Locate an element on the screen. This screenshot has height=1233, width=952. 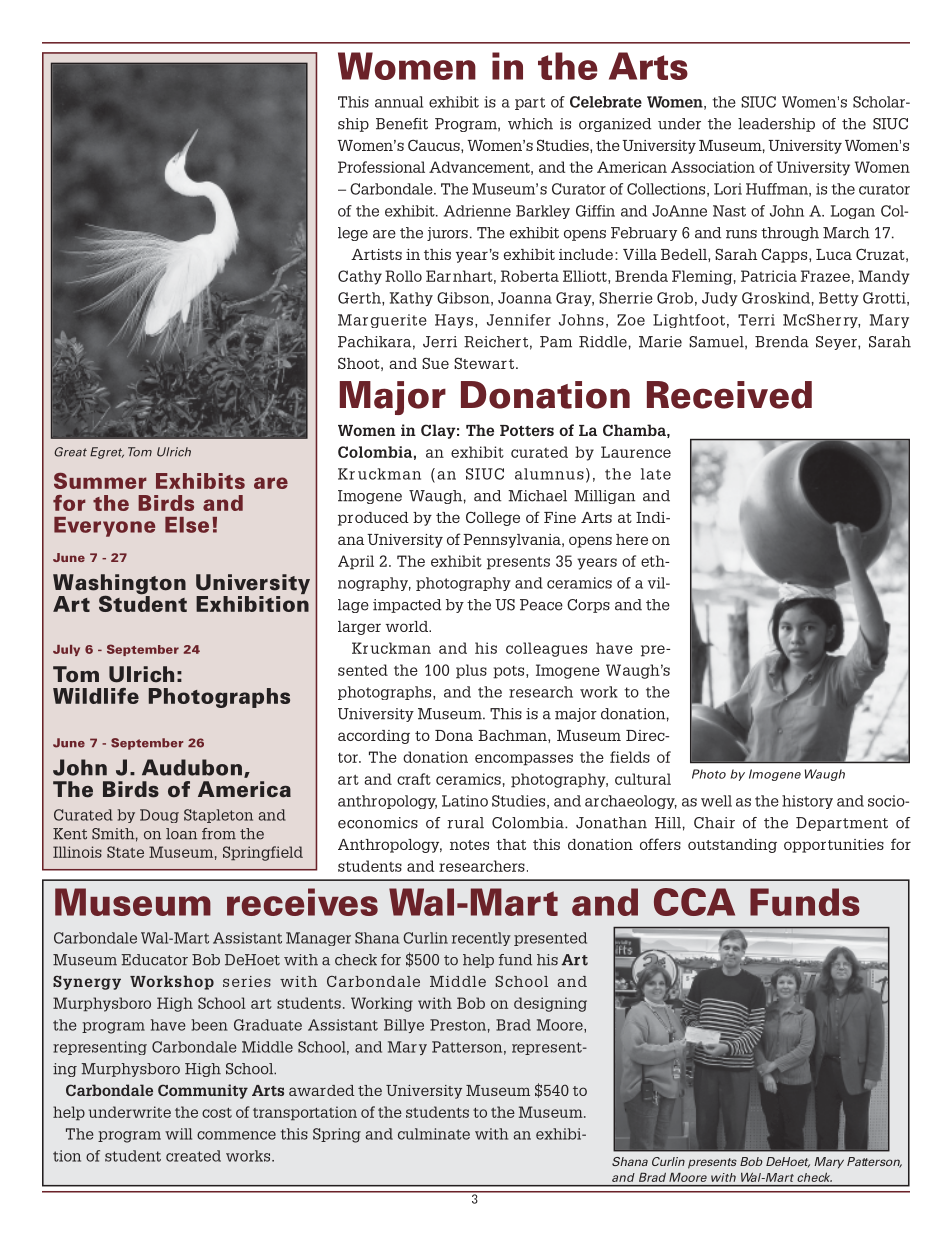
culminate is located at coordinates (434, 1134).
